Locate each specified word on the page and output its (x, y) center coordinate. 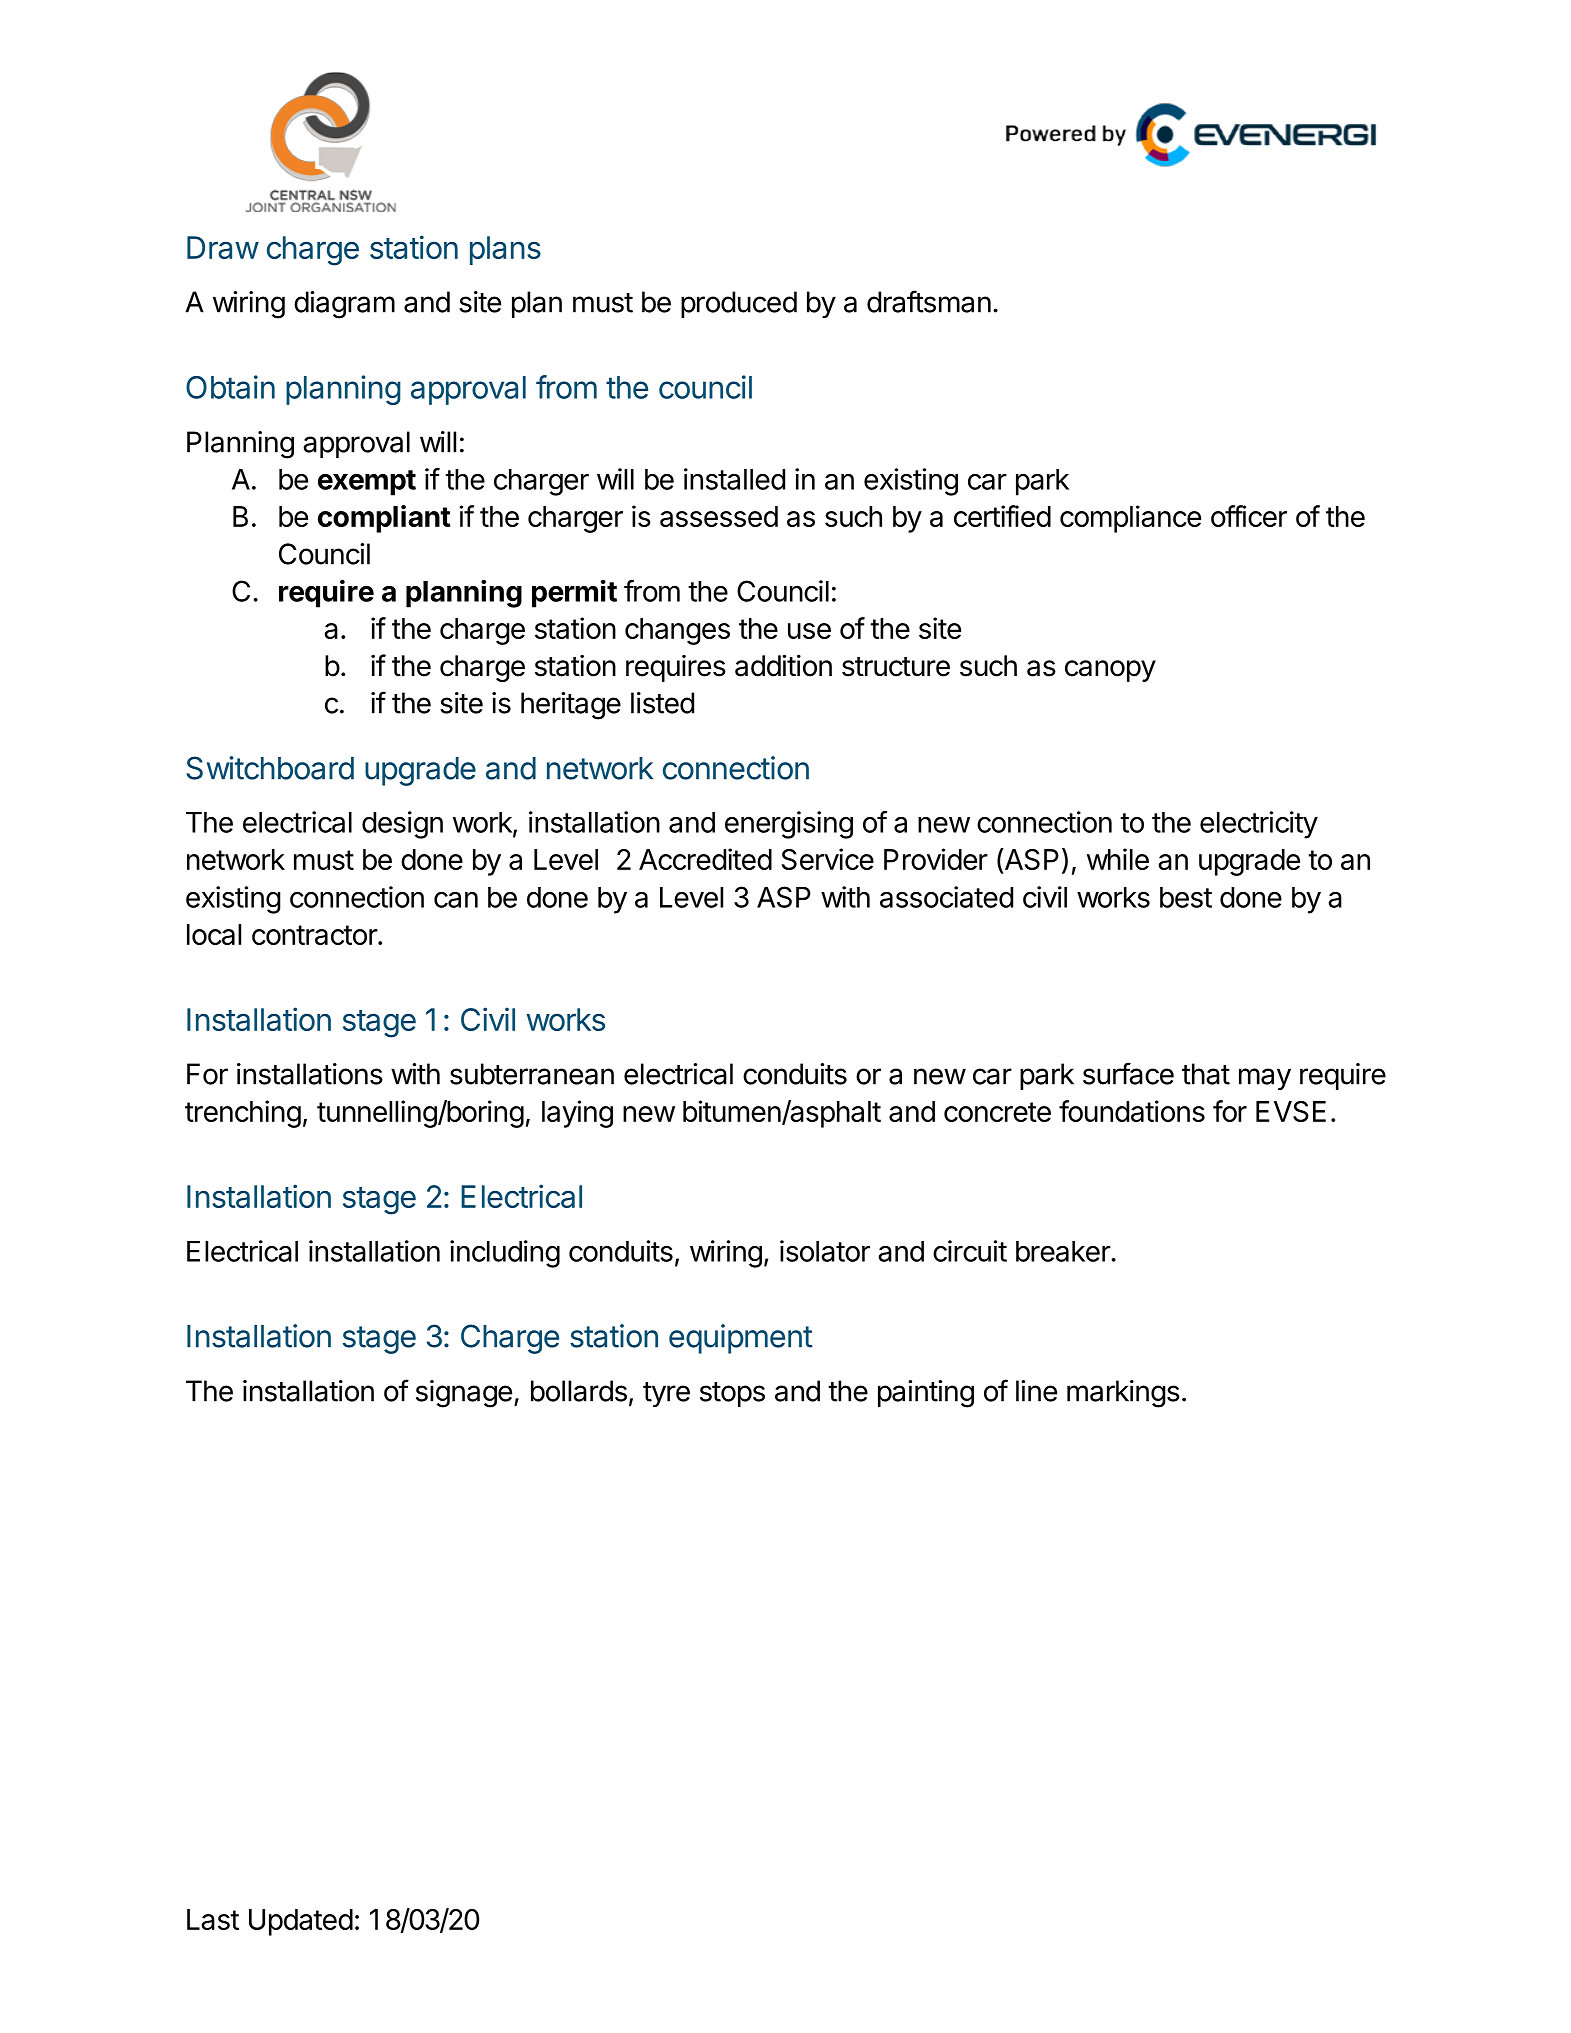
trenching (243, 1114)
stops (732, 1394)
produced (739, 304)
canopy (1110, 671)
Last (213, 1919)
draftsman (929, 301)
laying (577, 1114)
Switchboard (270, 768)
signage (464, 1394)
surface (1128, 1073)
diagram (344, 305)
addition (783, 665)
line (1036, 1391)
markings (1123, 1394)
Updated (301, 1922)
